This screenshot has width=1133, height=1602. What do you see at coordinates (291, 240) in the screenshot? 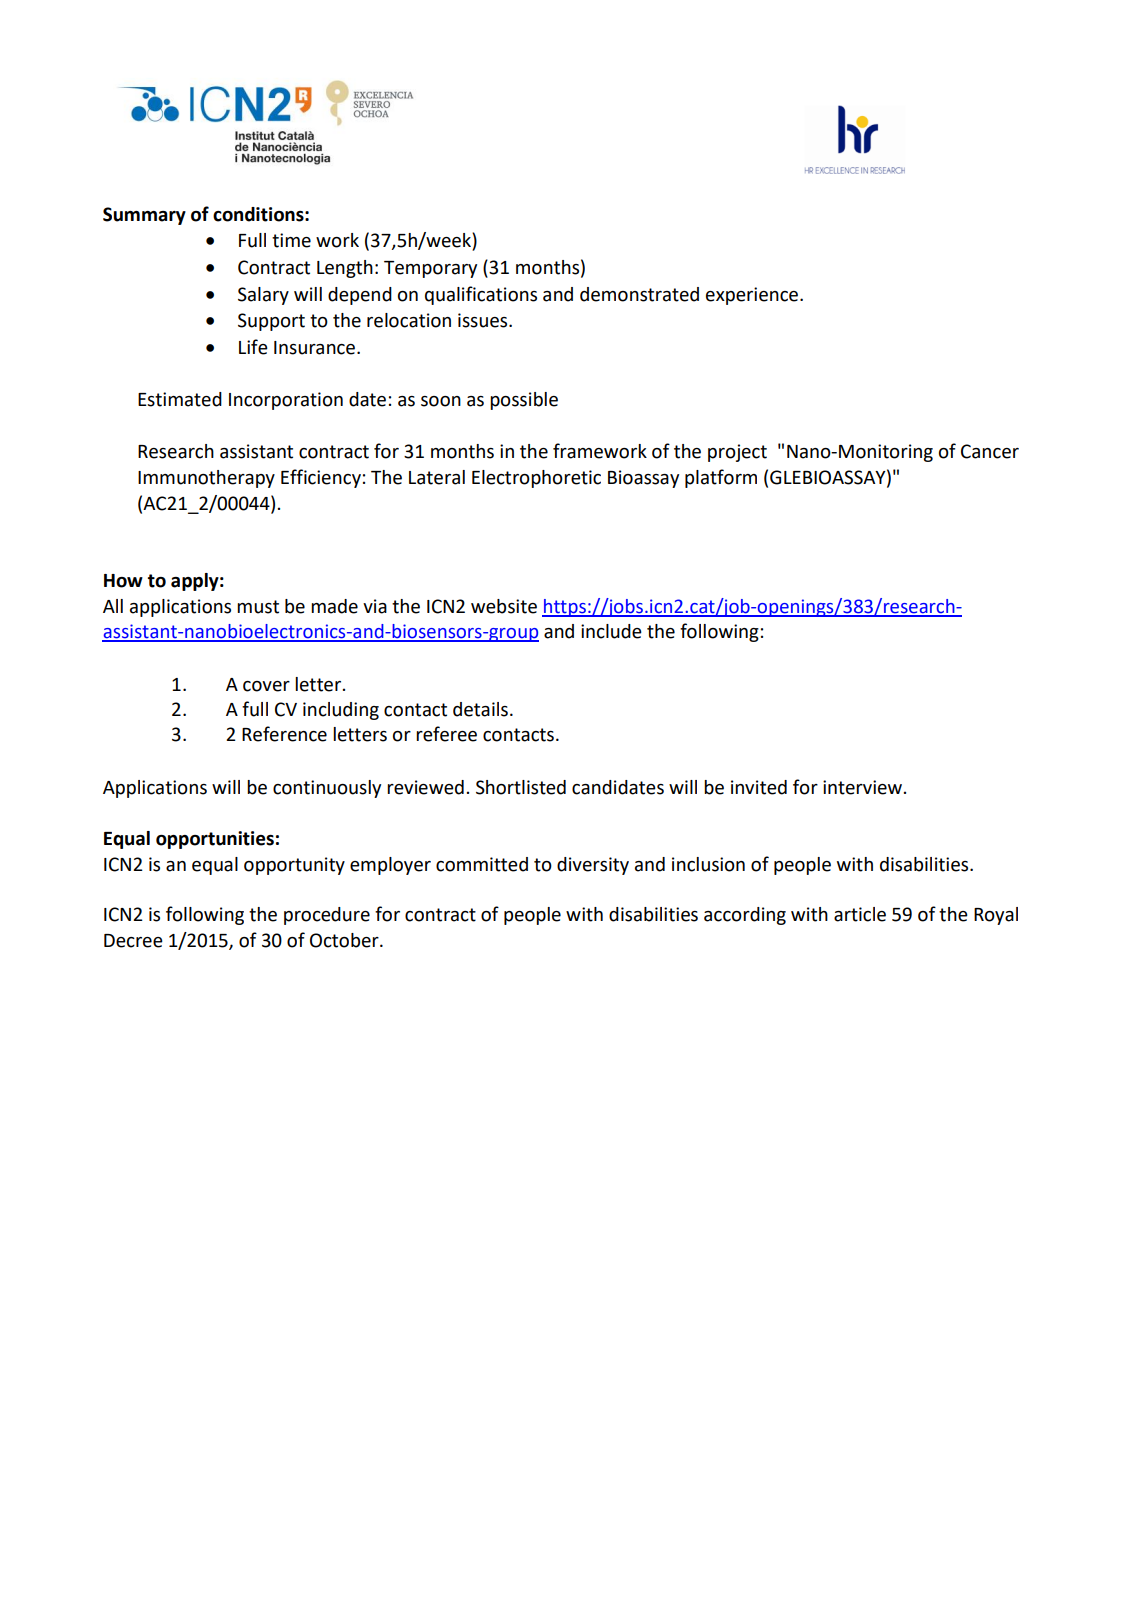
I see `time` at bounding box center [291, 240].
